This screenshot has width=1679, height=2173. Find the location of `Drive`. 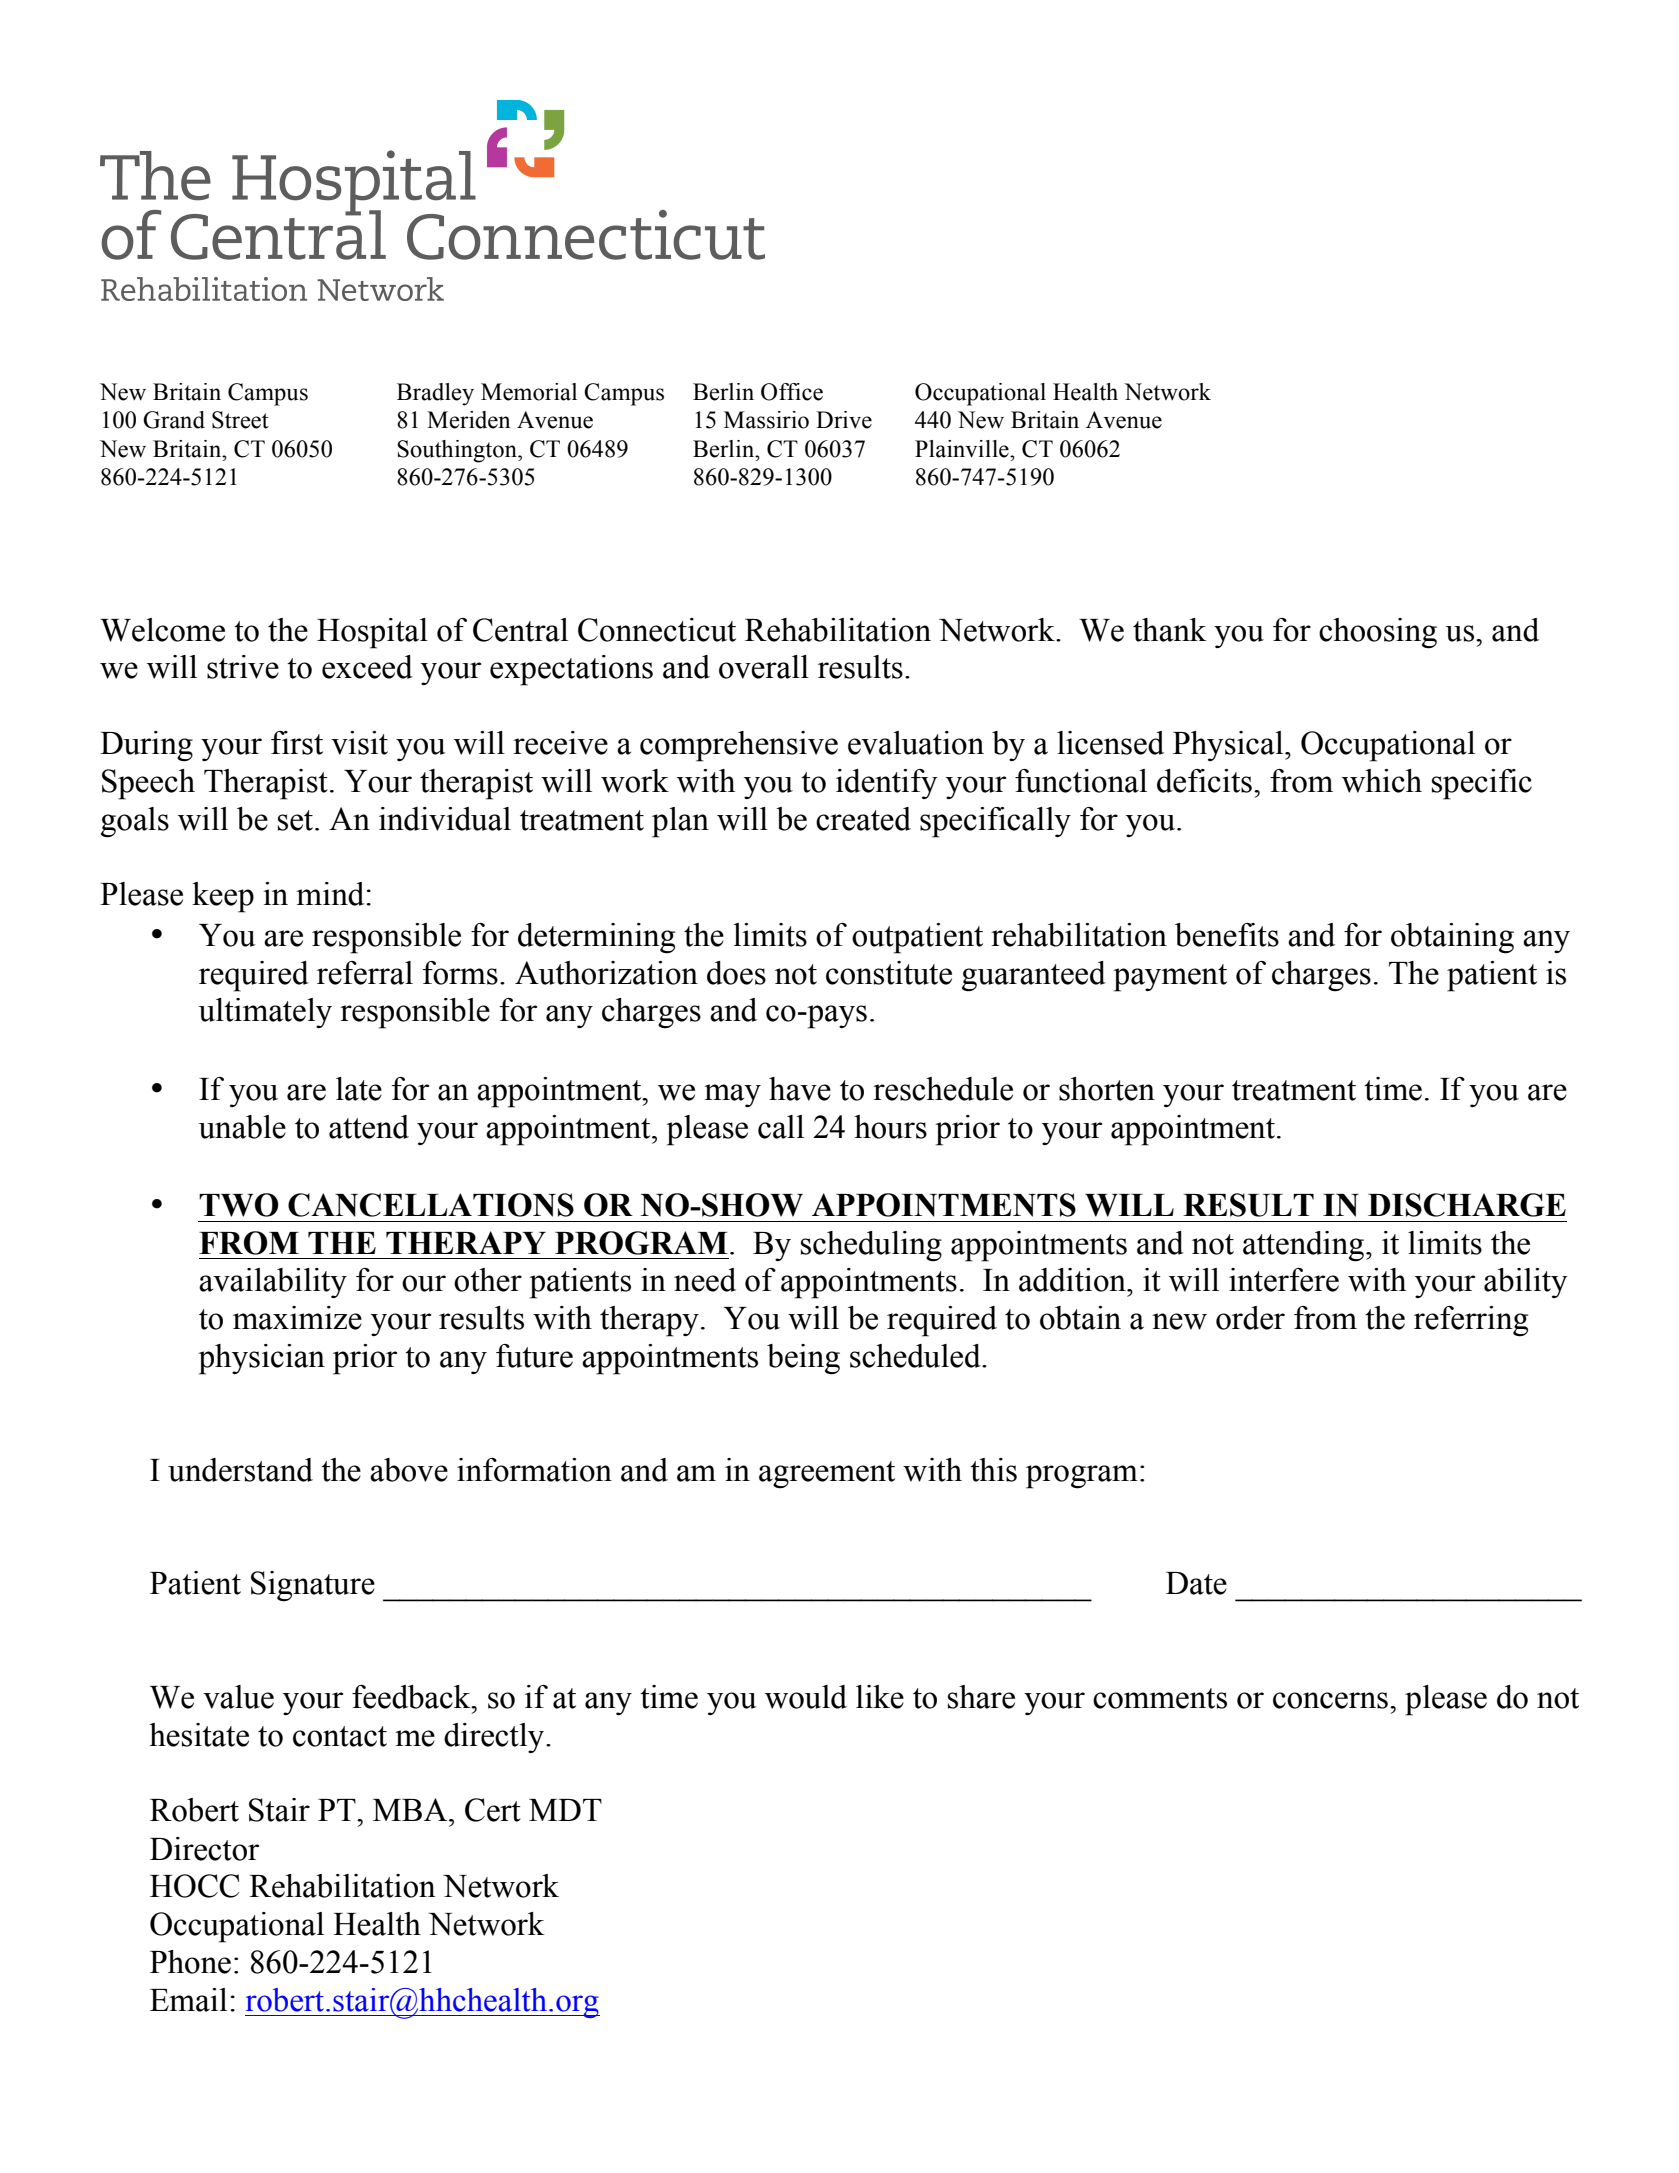

Drive is located at coordinates (844, 420).
